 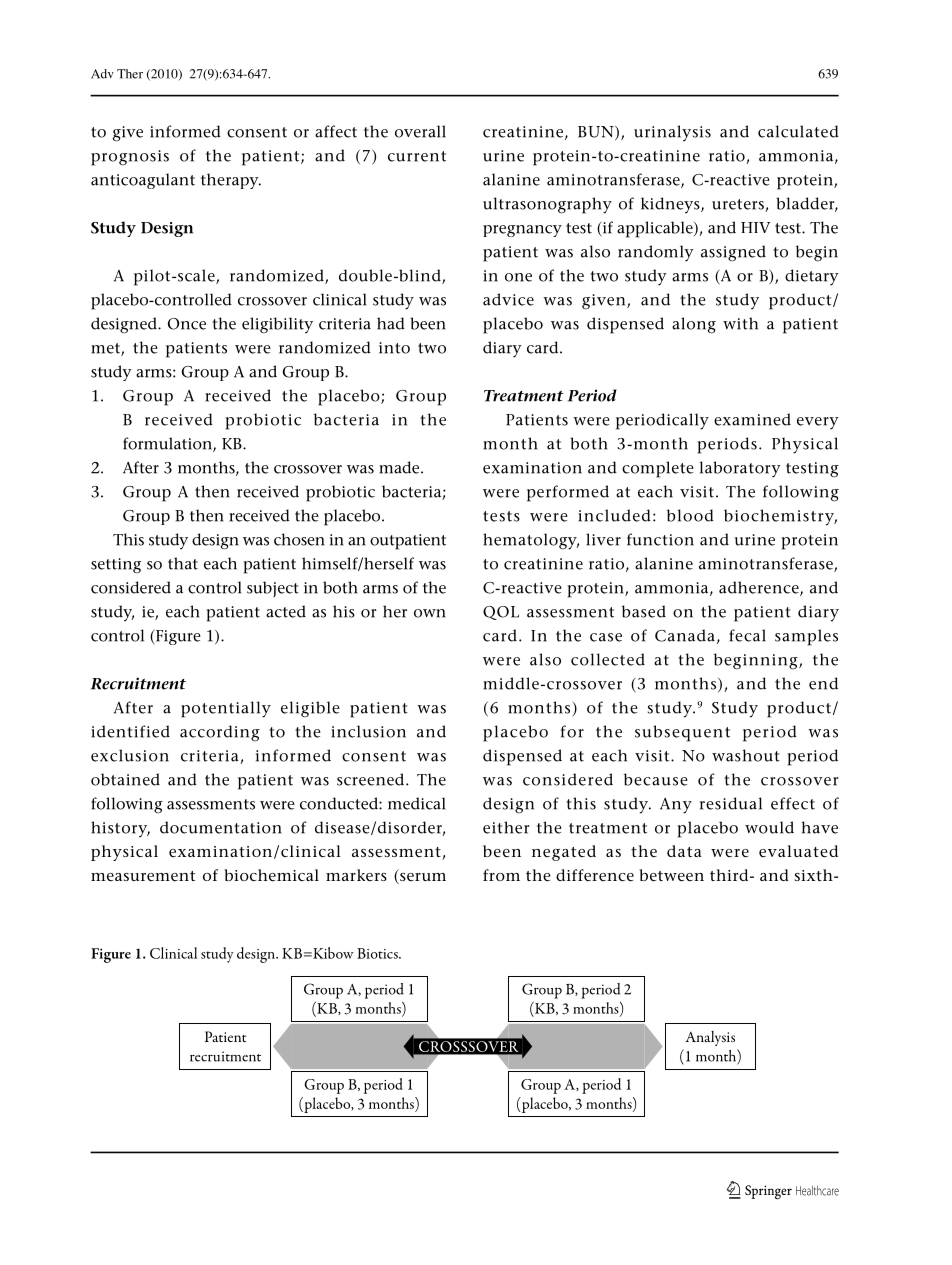 I want to click on potentially, so click(x=226, y=709).
